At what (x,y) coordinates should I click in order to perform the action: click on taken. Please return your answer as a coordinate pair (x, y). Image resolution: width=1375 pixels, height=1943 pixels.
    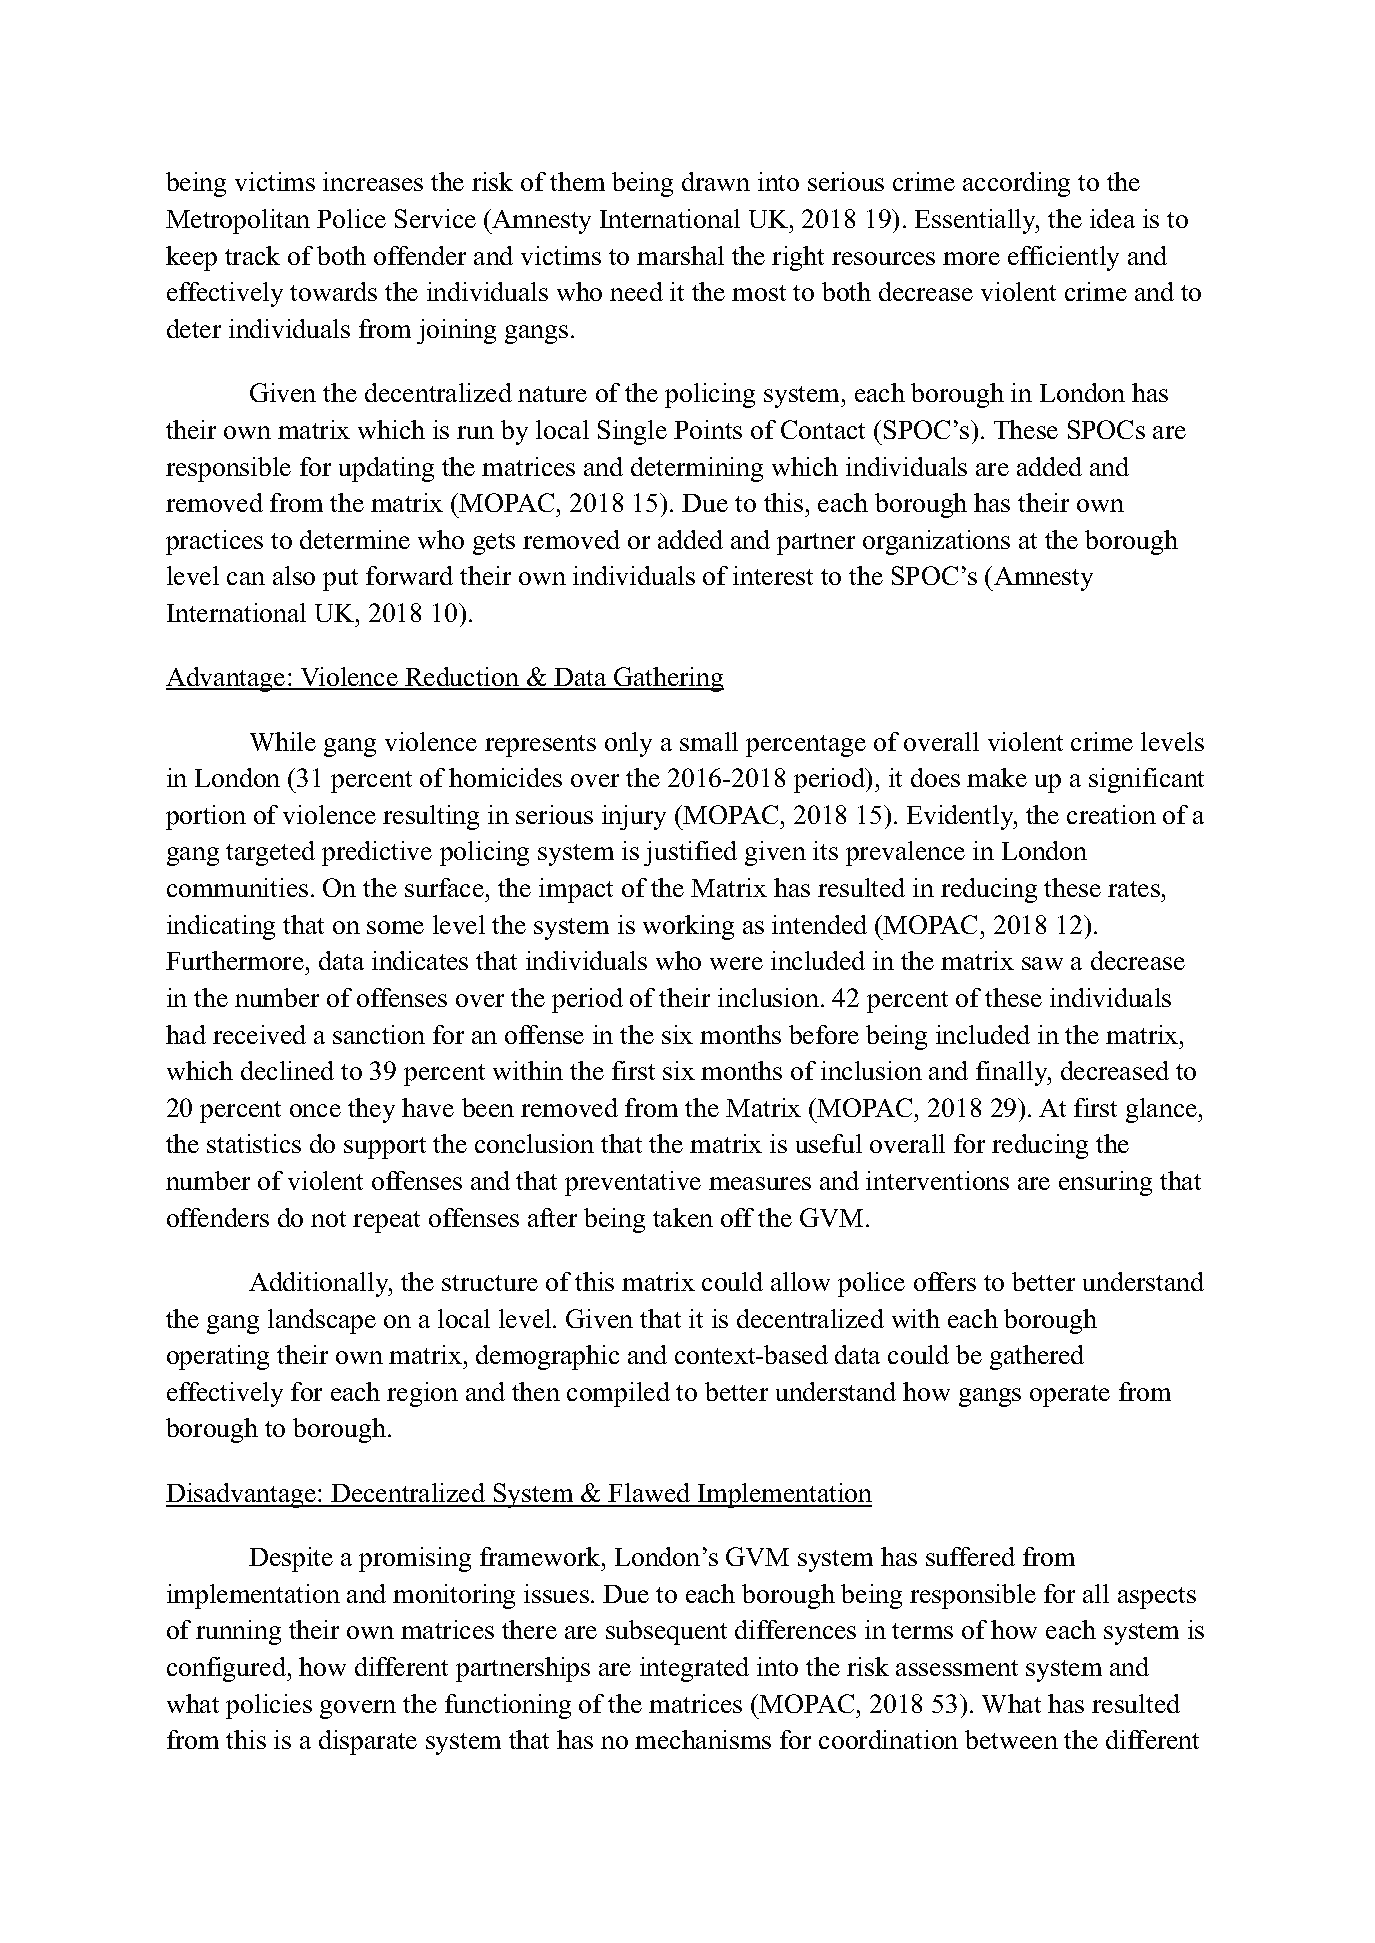
    Looking at the image, I should click on (683, 1217).
